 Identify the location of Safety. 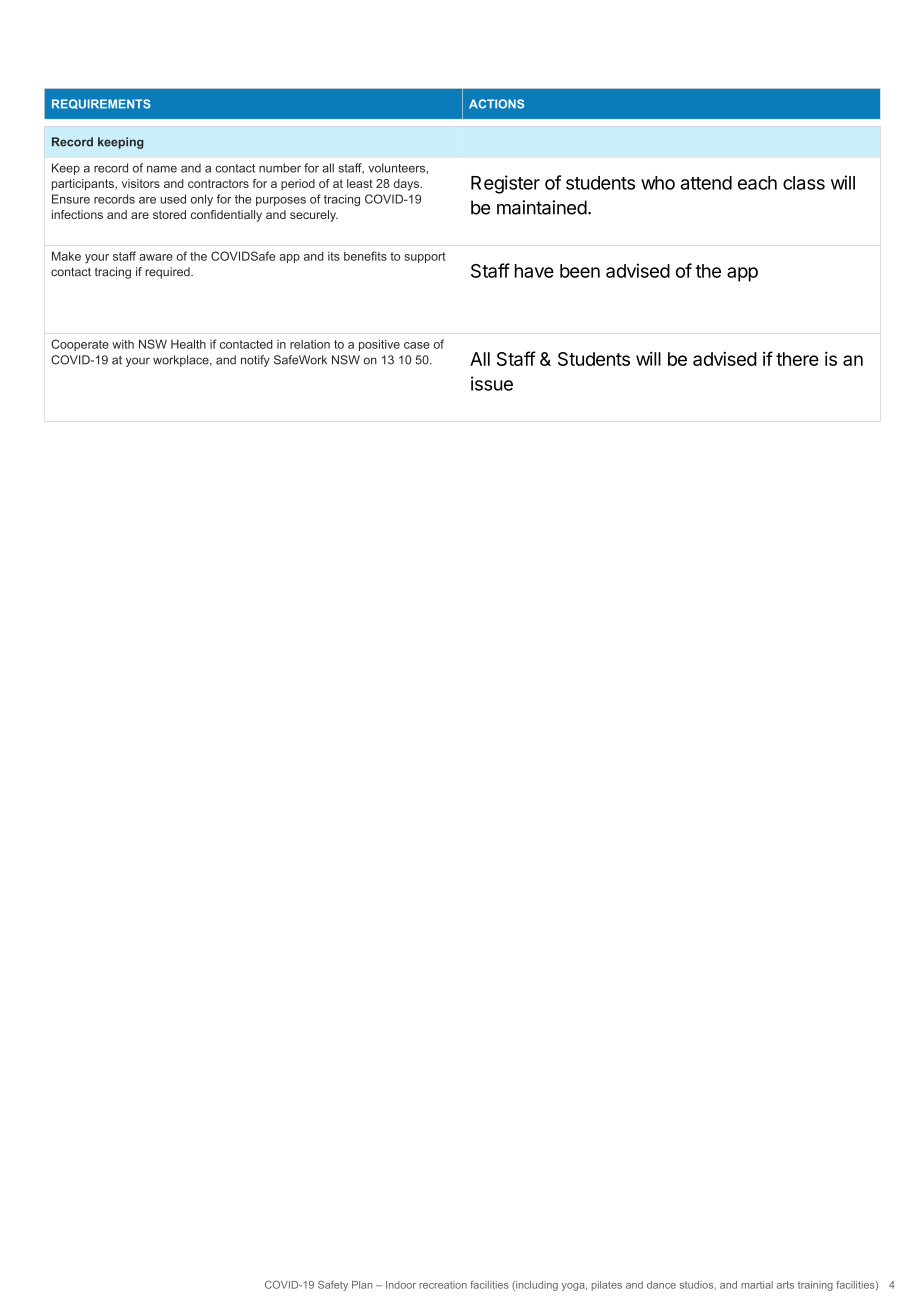
(333, 1286).
